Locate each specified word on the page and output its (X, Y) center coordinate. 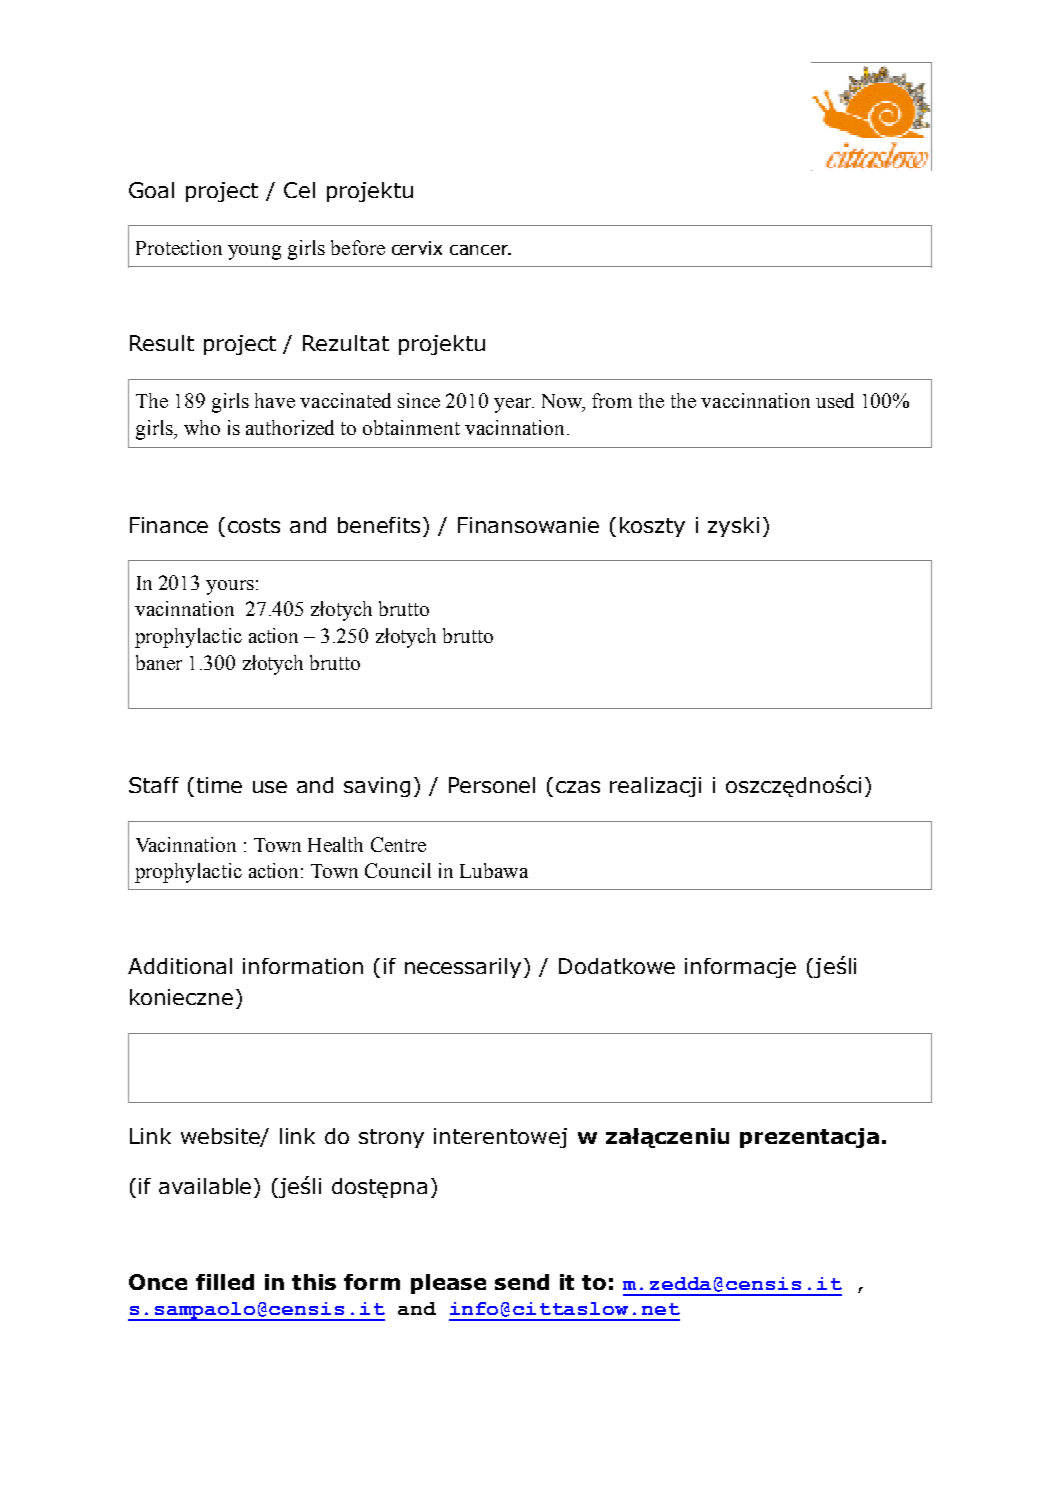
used (835, 400)
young (254, 252)
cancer (480, 250)
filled (225, 1282)
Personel (492, 785)
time (219, 785)
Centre (398, 844)
